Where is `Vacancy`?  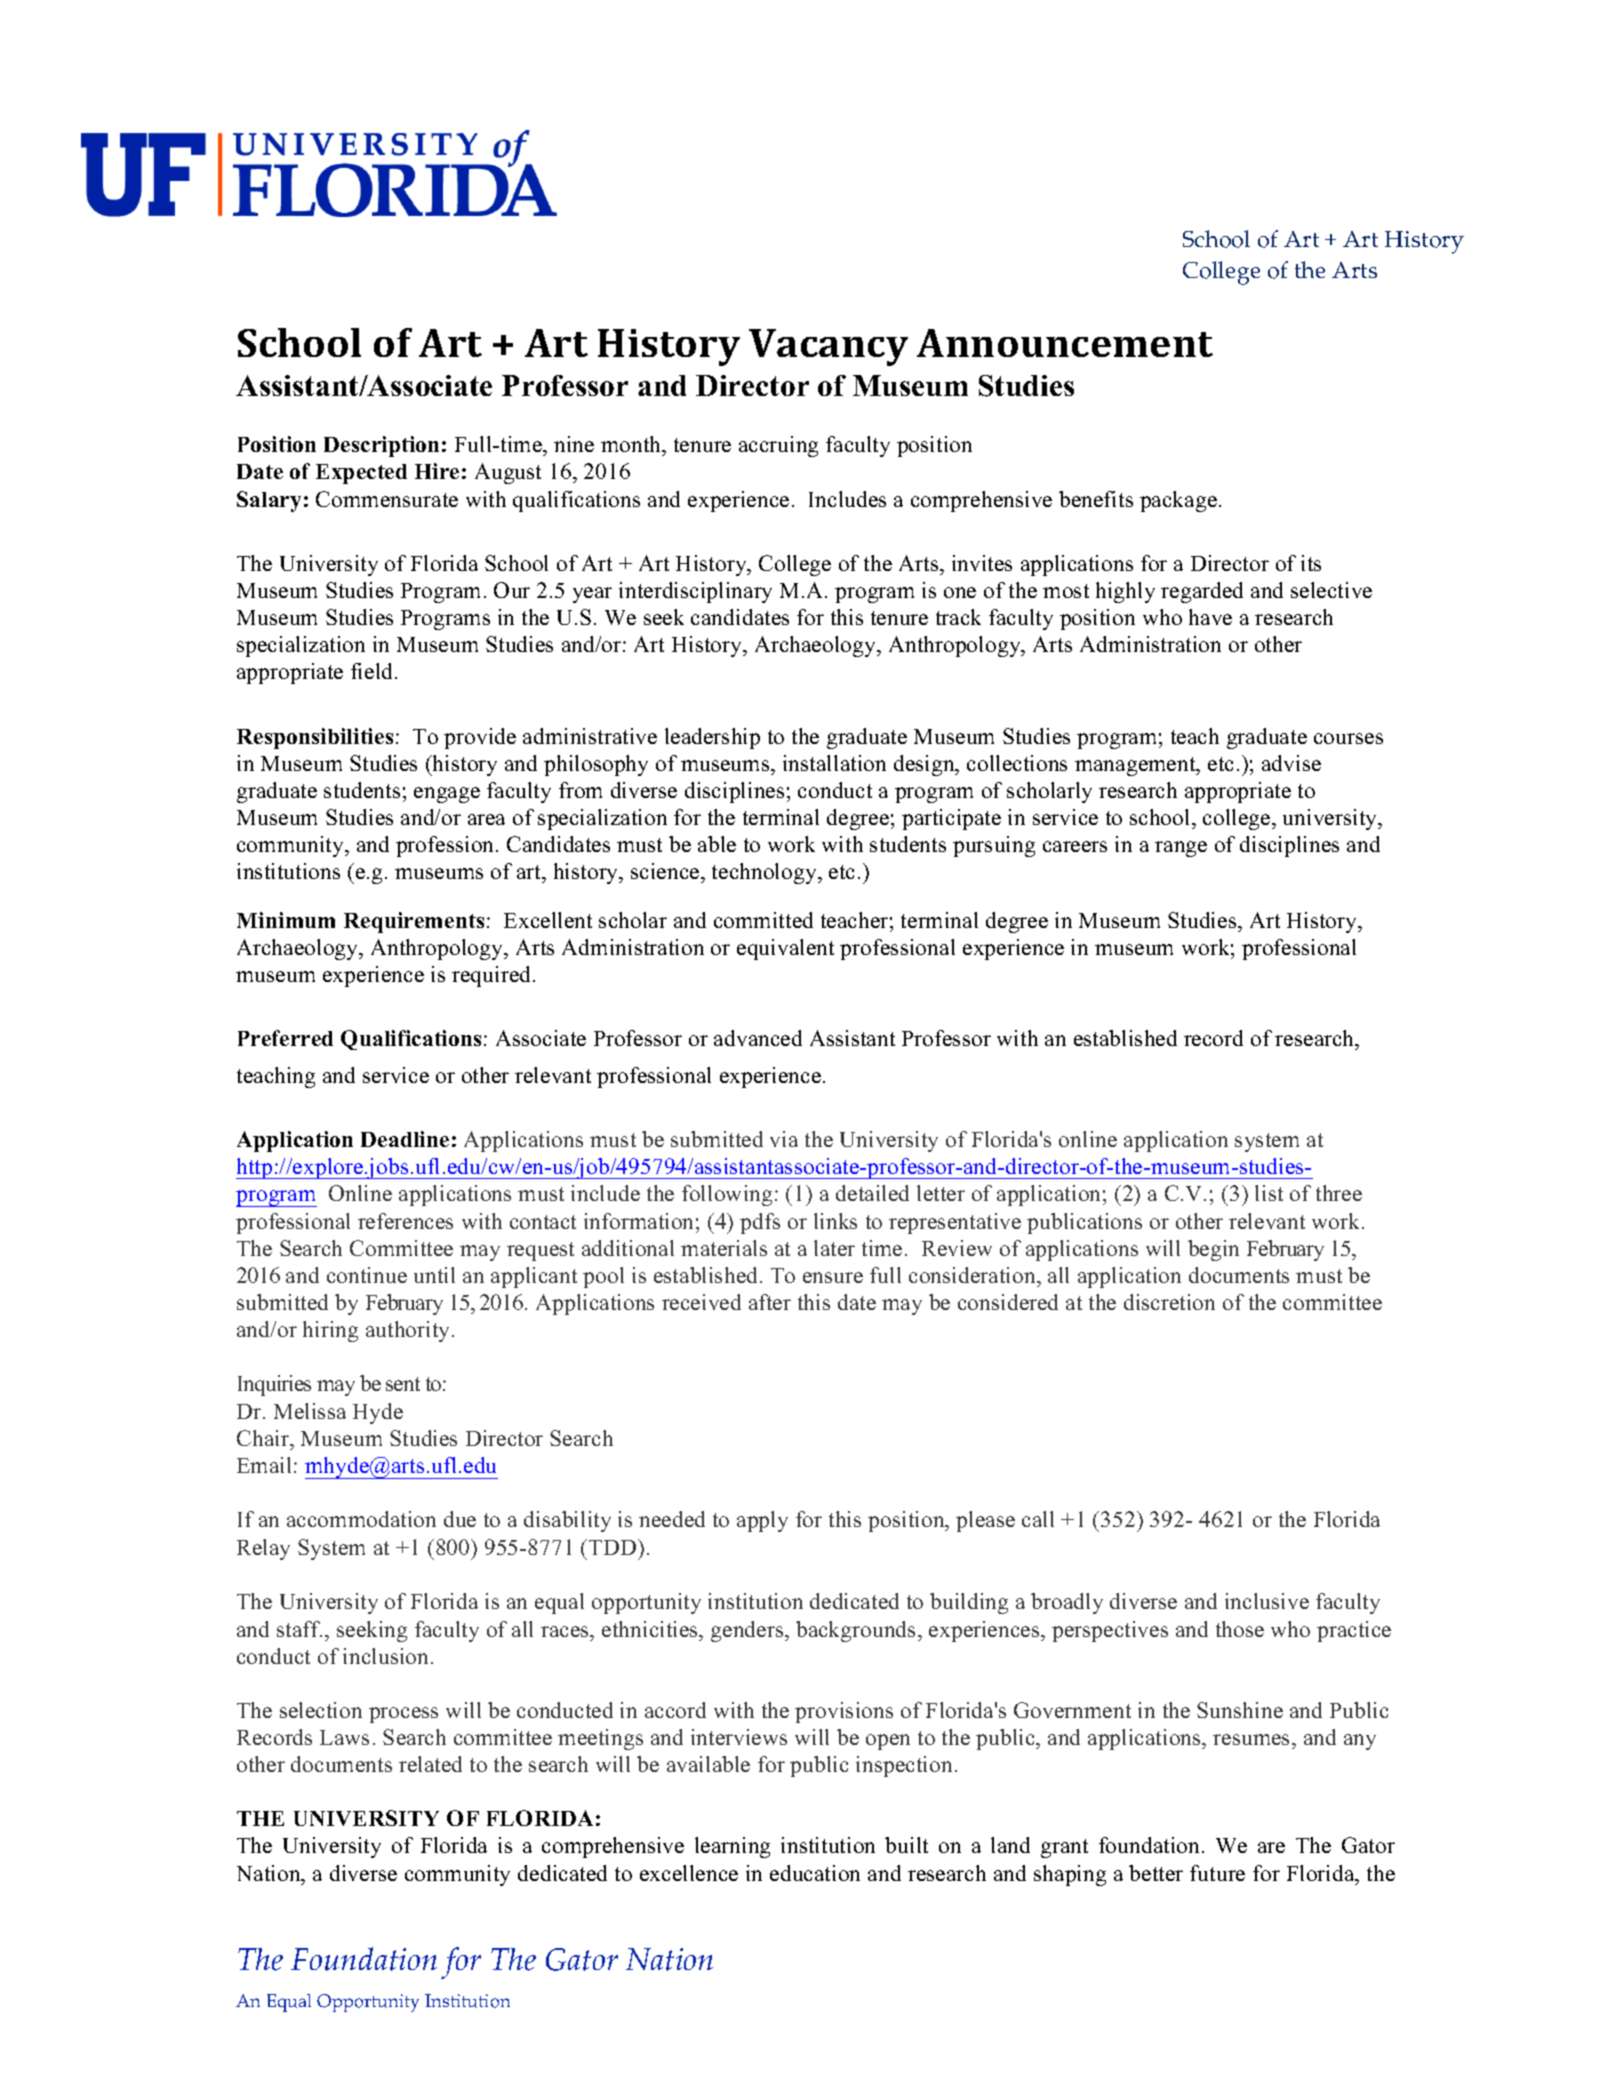
Vacancy is located at coordinates (828, 347).
